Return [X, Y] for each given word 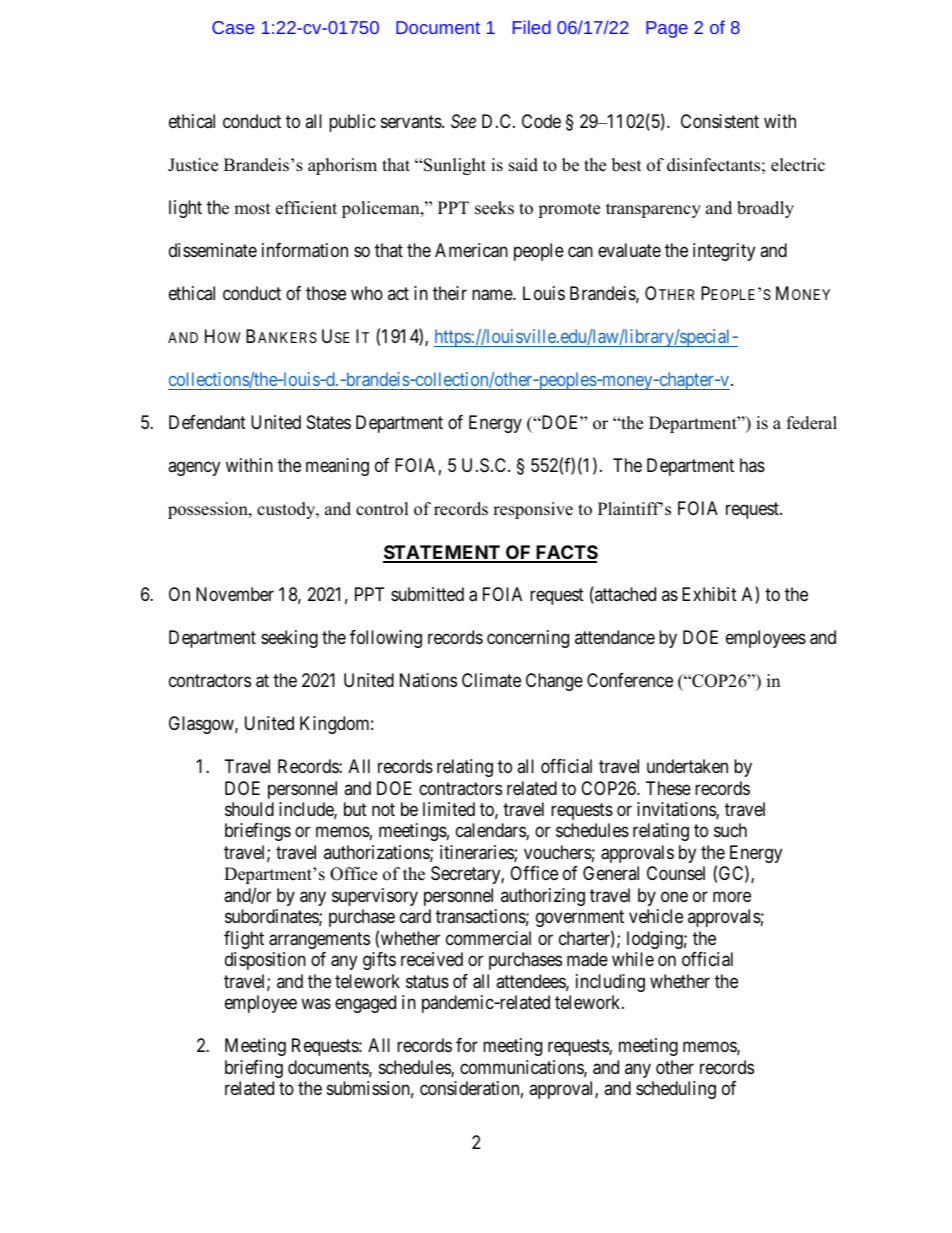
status [427, 982]
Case [233, 27]
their [450, 293]
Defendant [207, 422]
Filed [532, 27]
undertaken [687, 766]
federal [812, 423]
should [249, 809]
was [316, 1004]
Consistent [720, 121]
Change [554, 682]
